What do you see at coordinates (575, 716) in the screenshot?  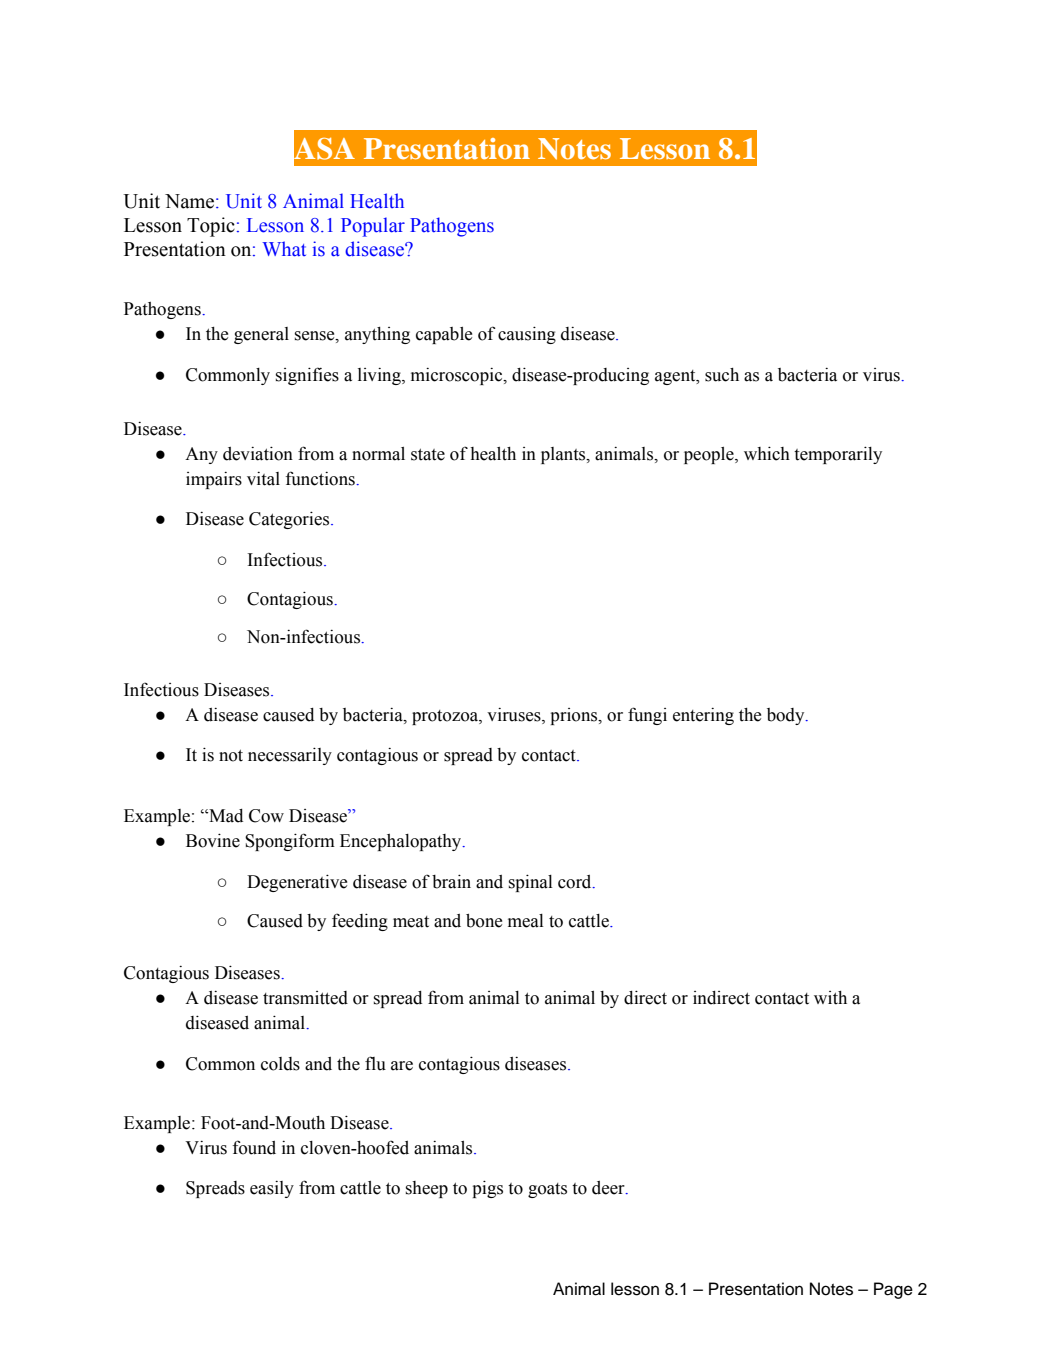 I see `prions` at bounding box center [575, 716].
